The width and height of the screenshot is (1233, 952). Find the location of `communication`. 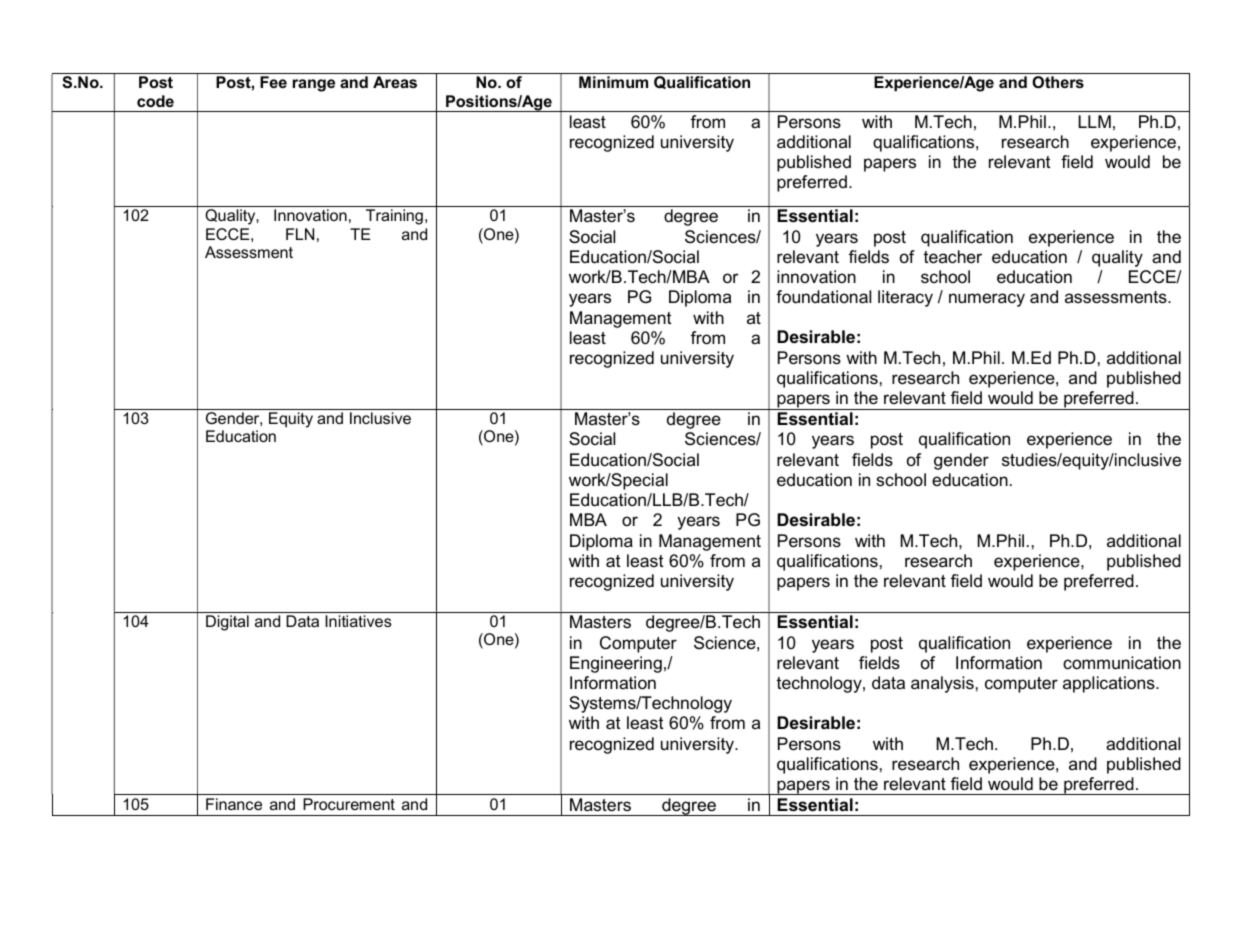

communication is located at coordinates (1122, 663).
